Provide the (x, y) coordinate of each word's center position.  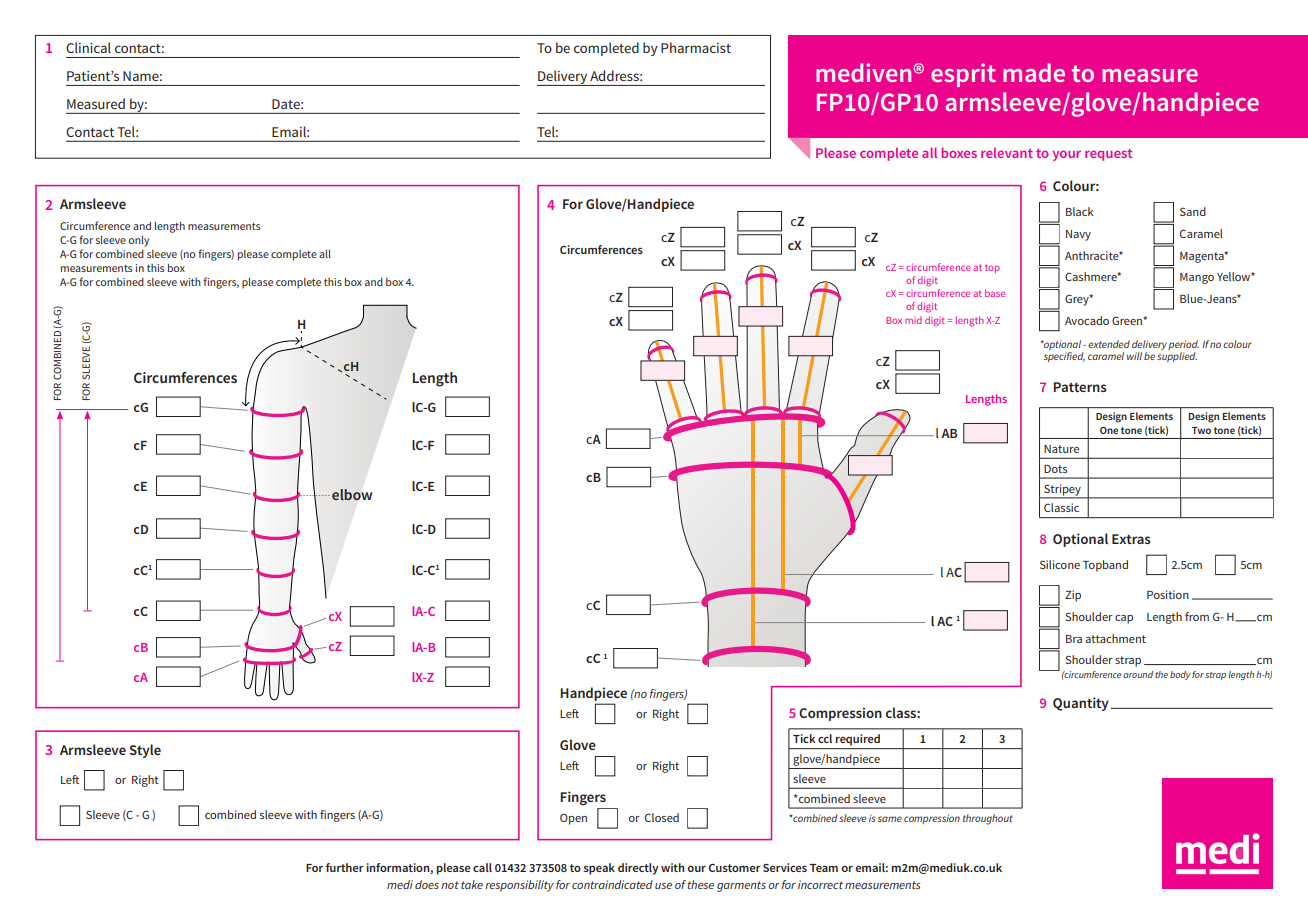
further (345, 867)
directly (638, 869)
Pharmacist (696, 47)
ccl (825, 738)
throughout (988, 819)
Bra (1074, 639)
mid (913, 320)
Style (145, 751)
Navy (1078, 235)
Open (573, 819)
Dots (1055, 469)
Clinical (88, 47)
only (139, 241)
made (1034, 72)
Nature (1061, 449)
